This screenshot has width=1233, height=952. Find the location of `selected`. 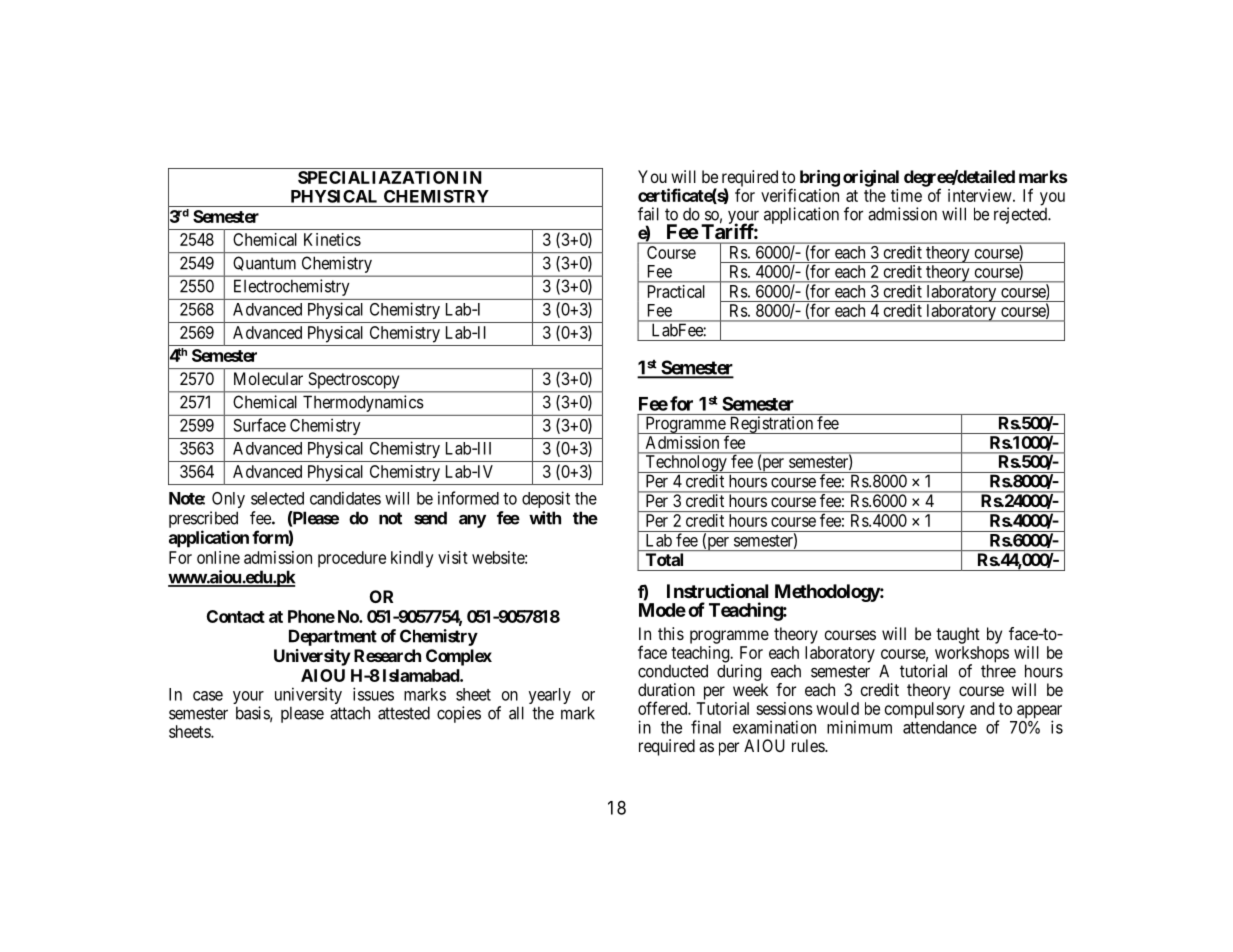

selected is located at coordinates (277, 498).
